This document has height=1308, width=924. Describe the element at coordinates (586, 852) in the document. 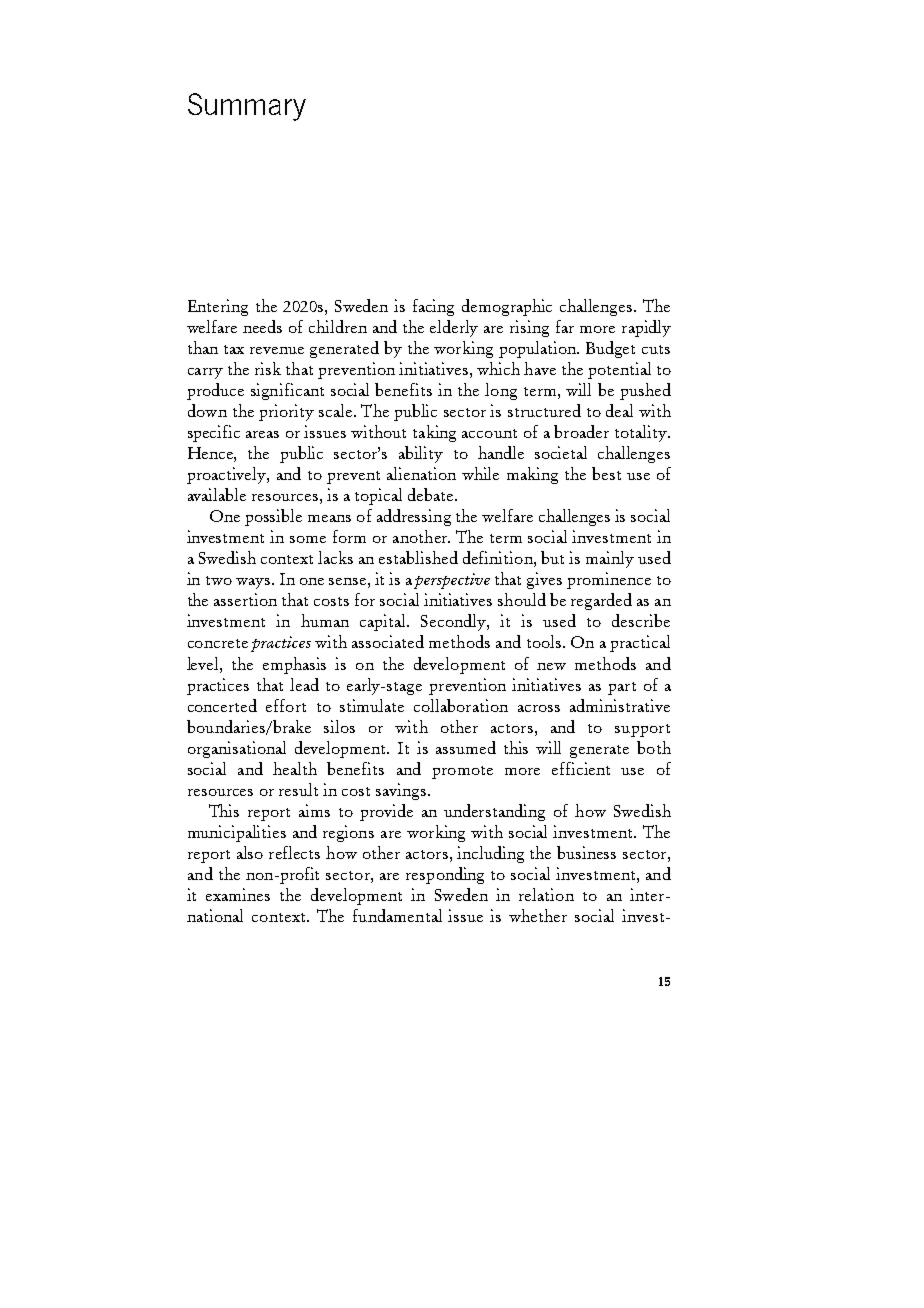

I see `business` at that location.
